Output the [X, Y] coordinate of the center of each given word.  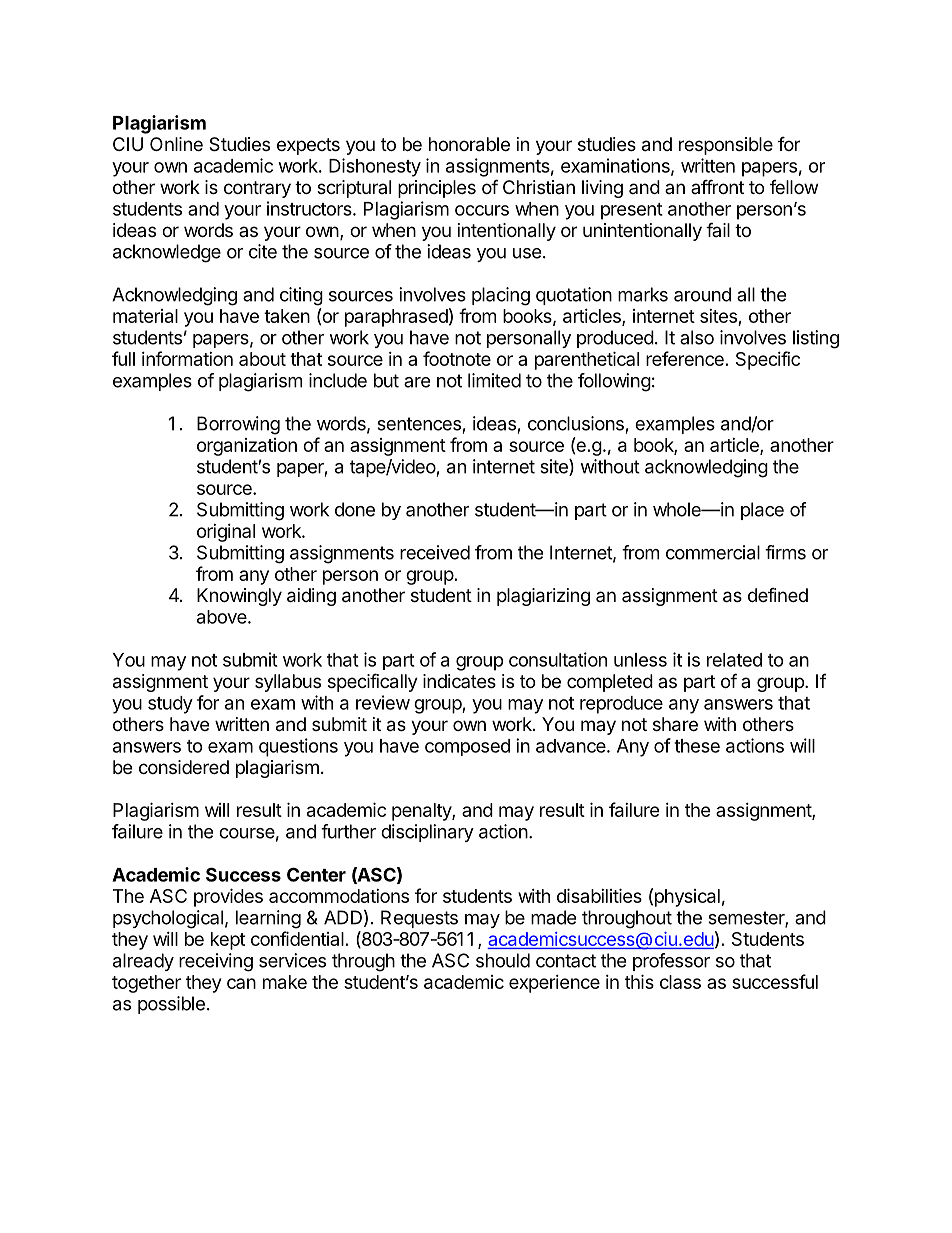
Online [176, 144]
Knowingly [239, 597]
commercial [713, 552]
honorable [469, 144]
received [435, 552]
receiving [216, 962]
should [503, 960]
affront [717, 186]
